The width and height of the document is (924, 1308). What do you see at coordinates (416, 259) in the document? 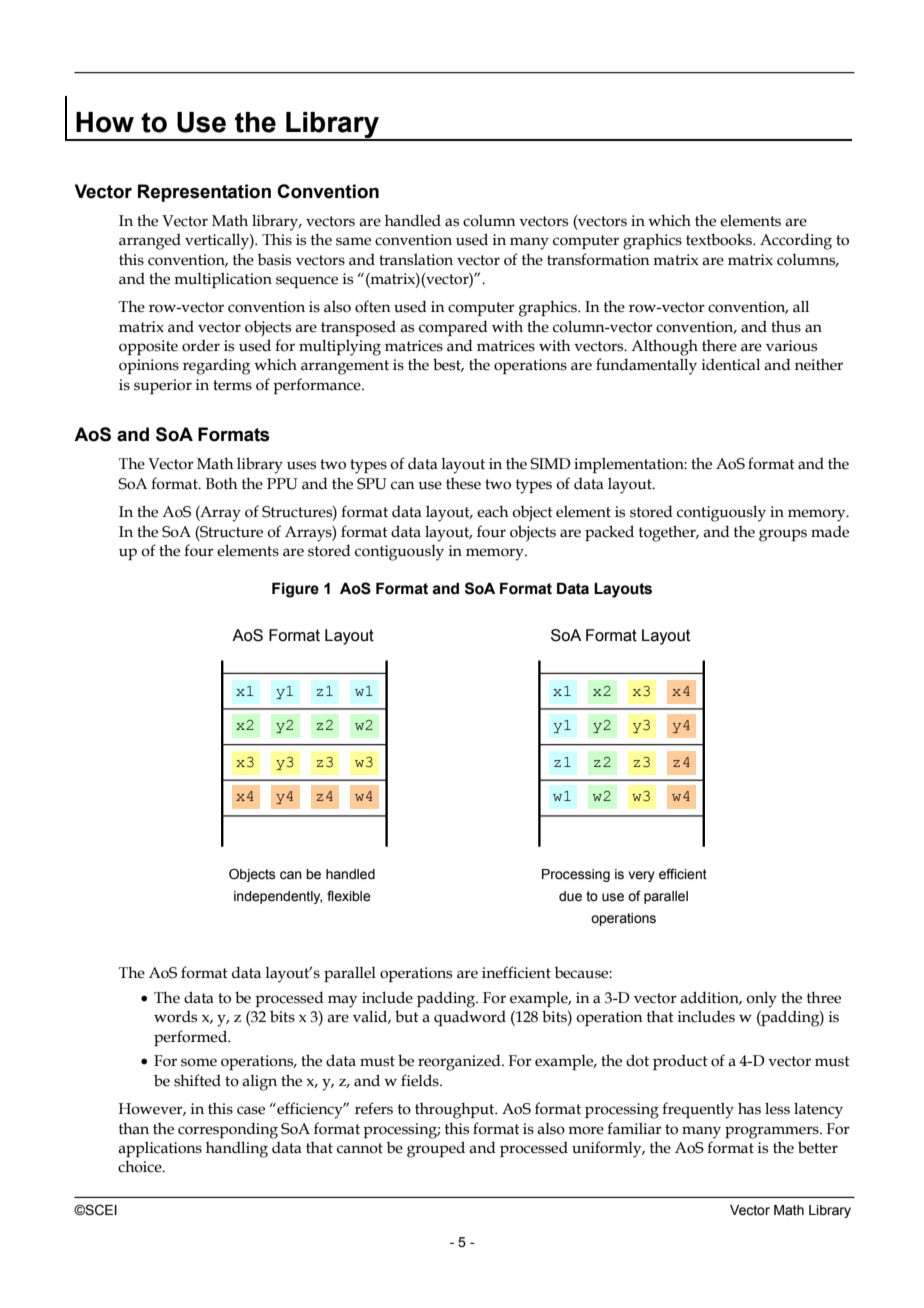
I see `translation` at bounding box center [416, 259].
